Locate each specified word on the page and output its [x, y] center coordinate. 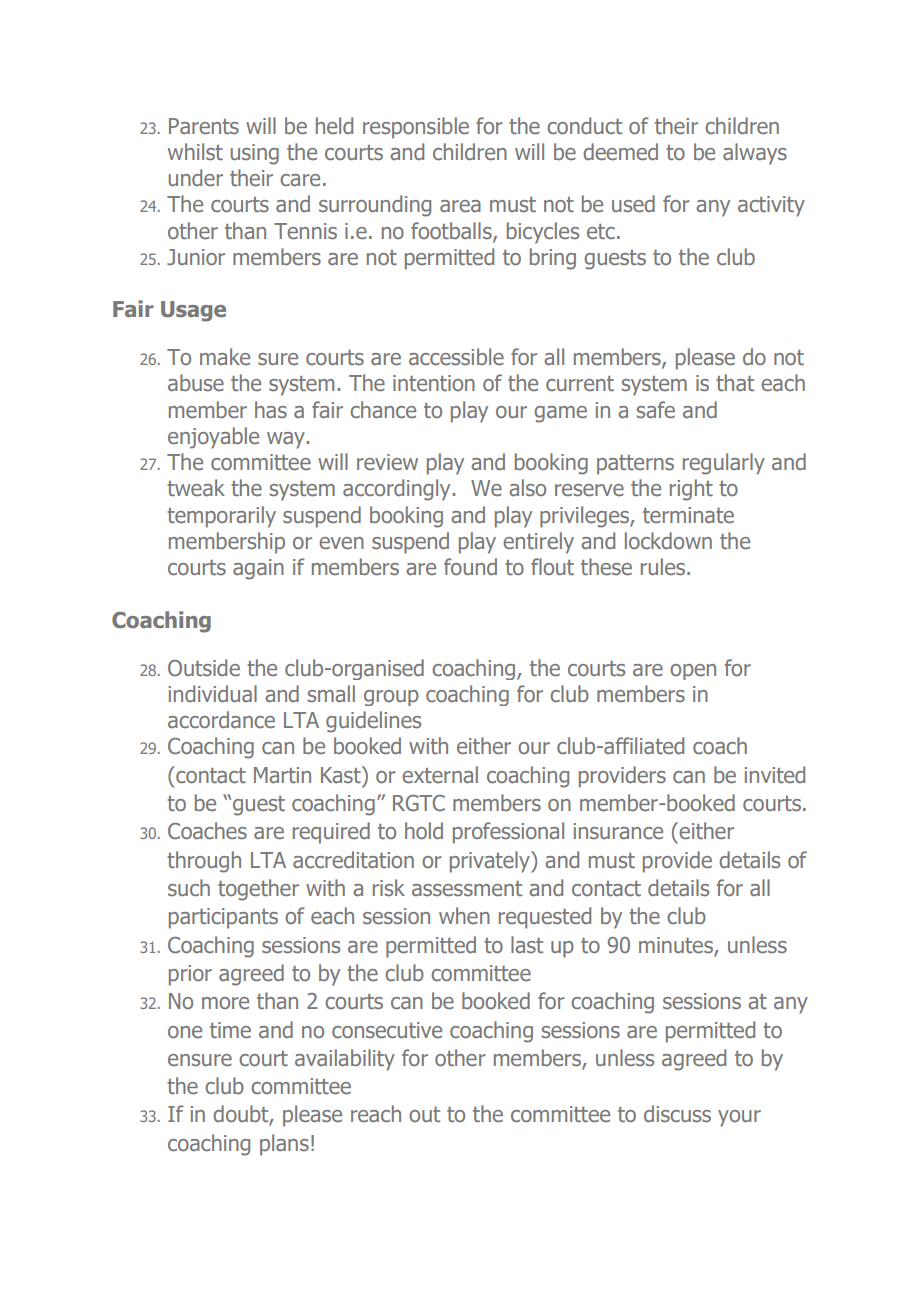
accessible [456, 357]
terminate [688, 515]
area [460, 206]
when [464, 915]
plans [284, 1145]
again [258, 569]
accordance [221, 719]
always [755, 154]
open [693, 672]
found [470, 566]
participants [223, 918]
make [225, 356]
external [440, 774]
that [735, 382]
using [255, 154]
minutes [676, 945]
